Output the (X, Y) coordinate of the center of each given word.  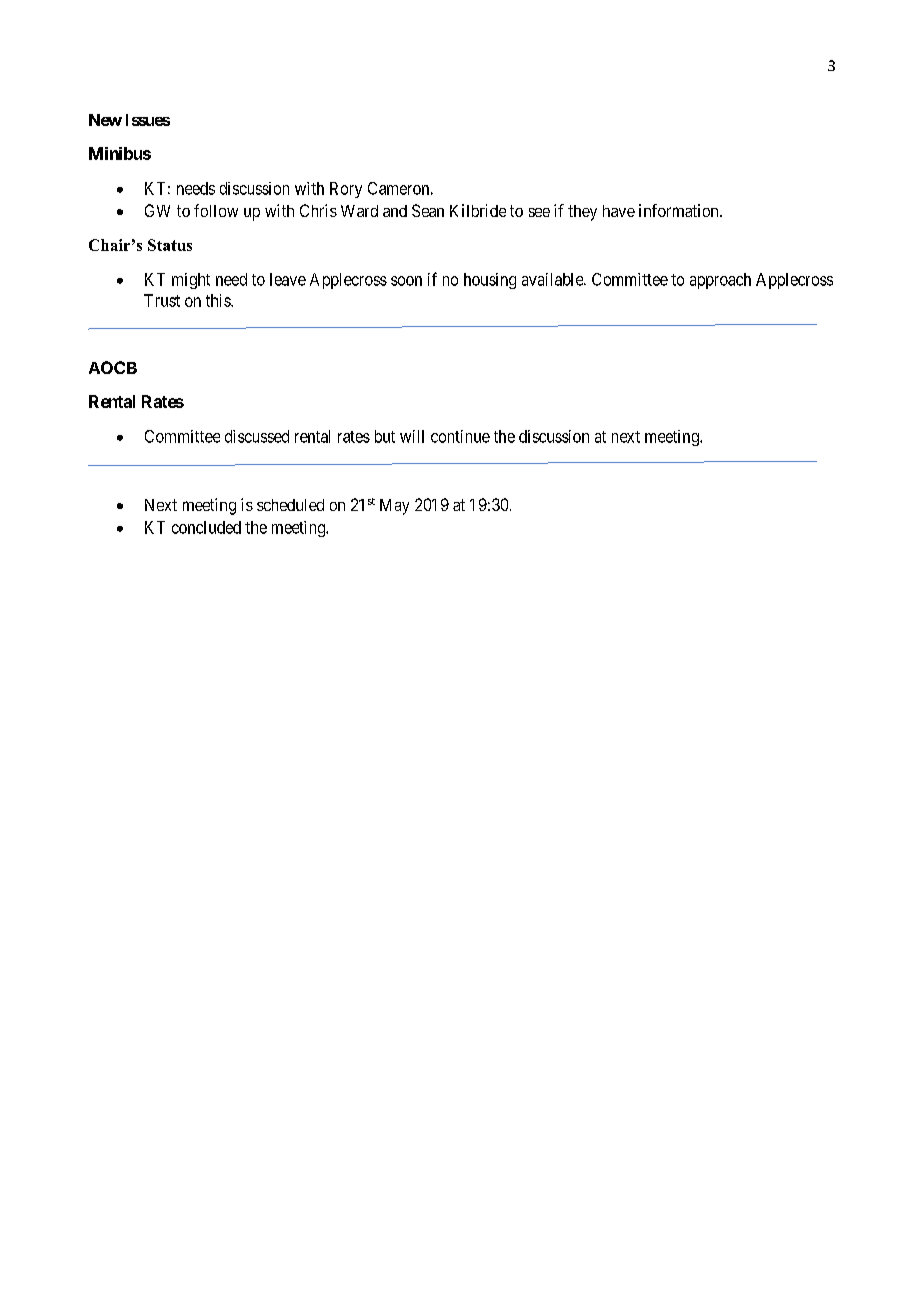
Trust (162, 300)
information (680, 210)
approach (720, 281)
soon (406, 281)
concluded (206, 527)
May (394, 507)
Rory (346, 190)
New (105, 120)
